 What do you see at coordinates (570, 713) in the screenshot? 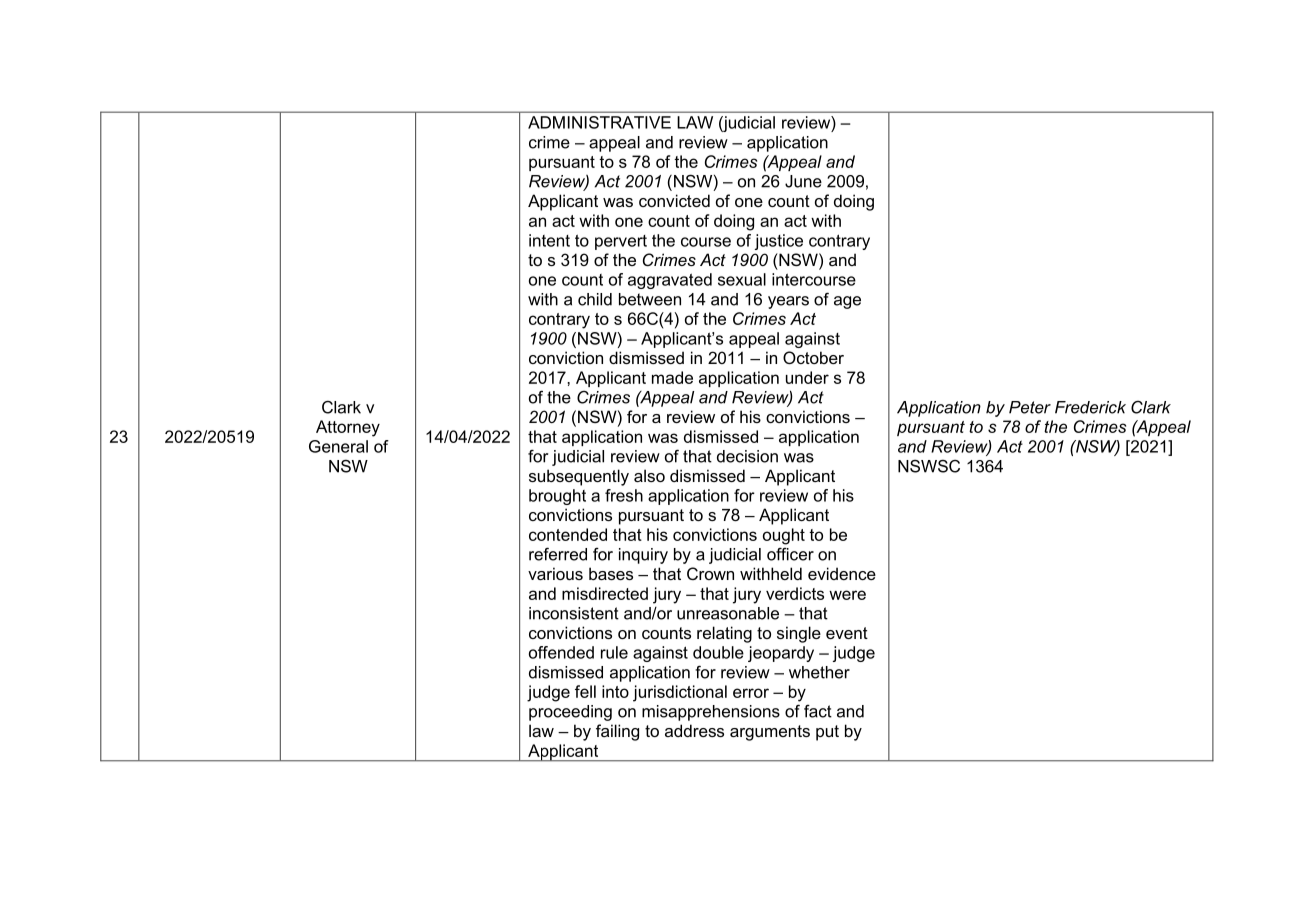
I see `proceeding` at bounding box center [570, 713].
